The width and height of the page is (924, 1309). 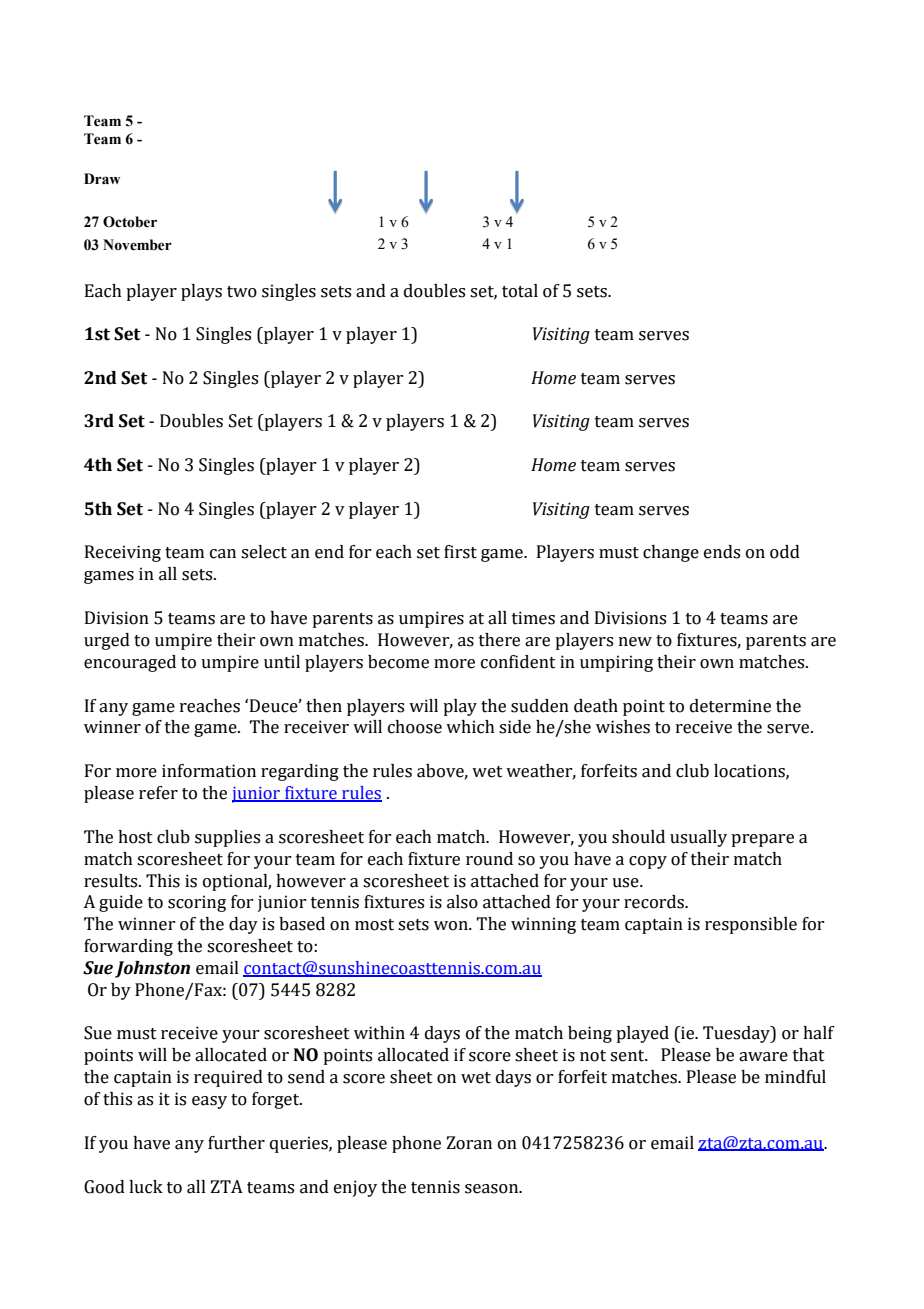 What do you see at coordinates (489, 859) in the page?
I see `round` at bounding box center [489, 859].
